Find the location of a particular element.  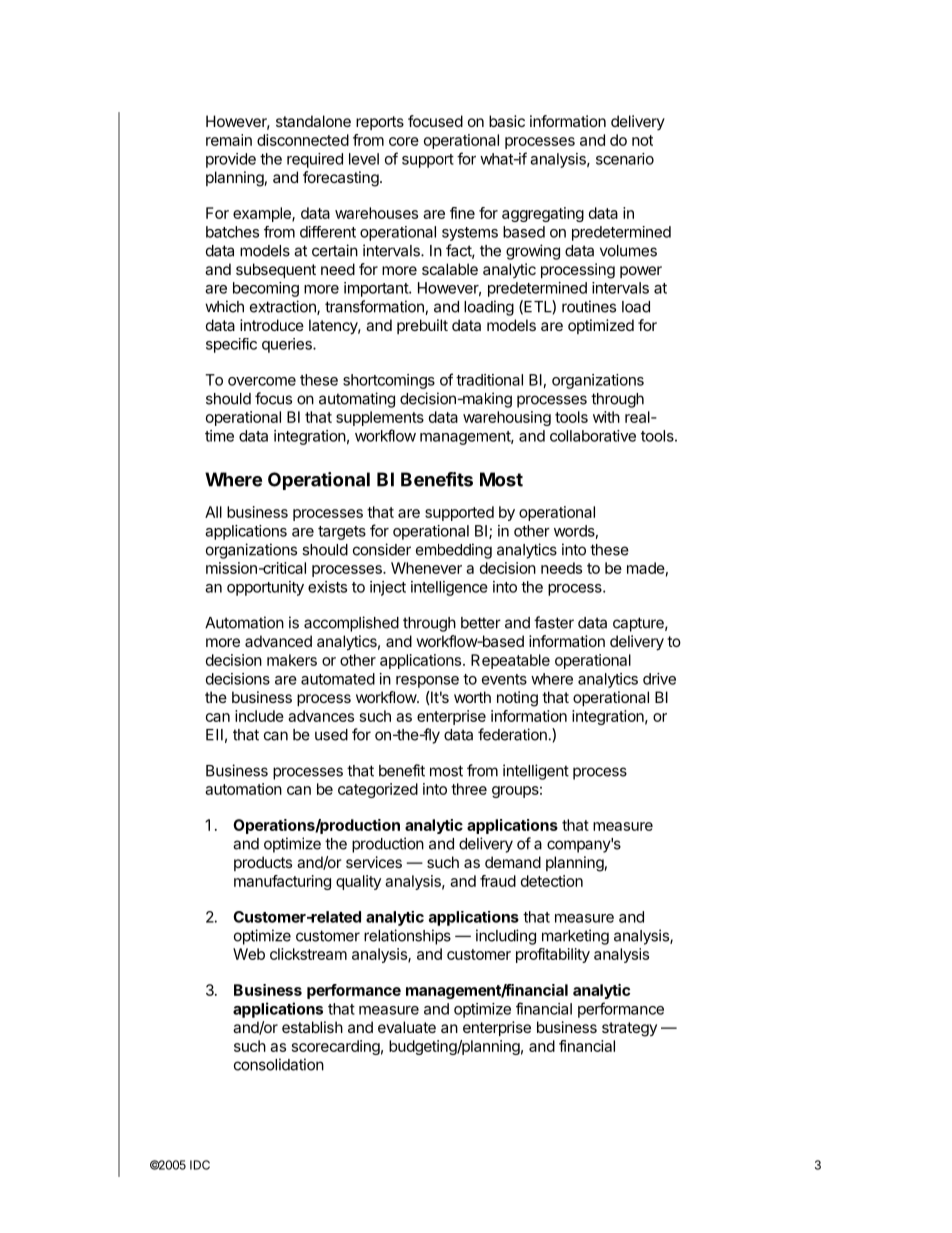

collaborative is located at coordinates (593, 436).
